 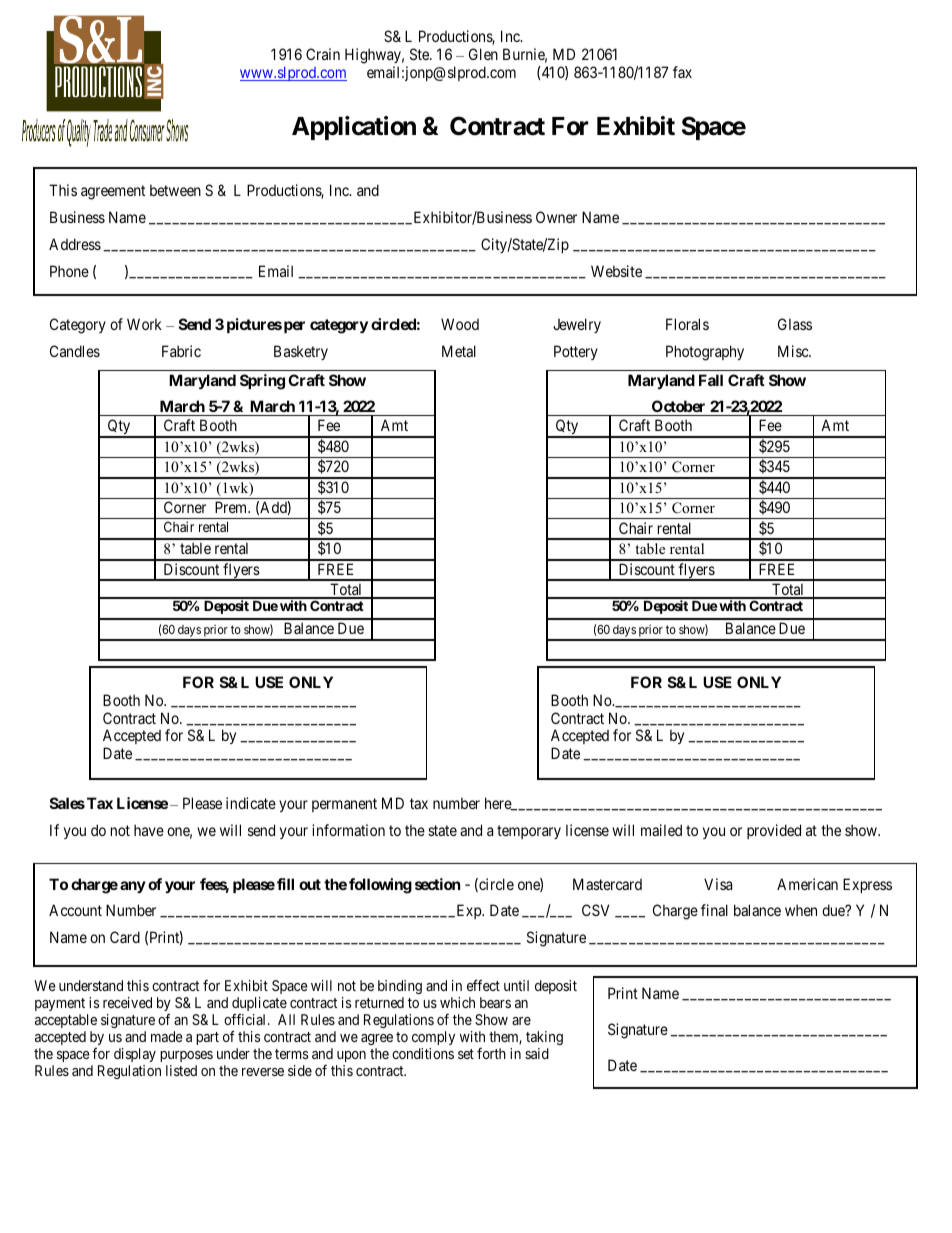 I want to click on Glass, so click(x=795, y=324).
